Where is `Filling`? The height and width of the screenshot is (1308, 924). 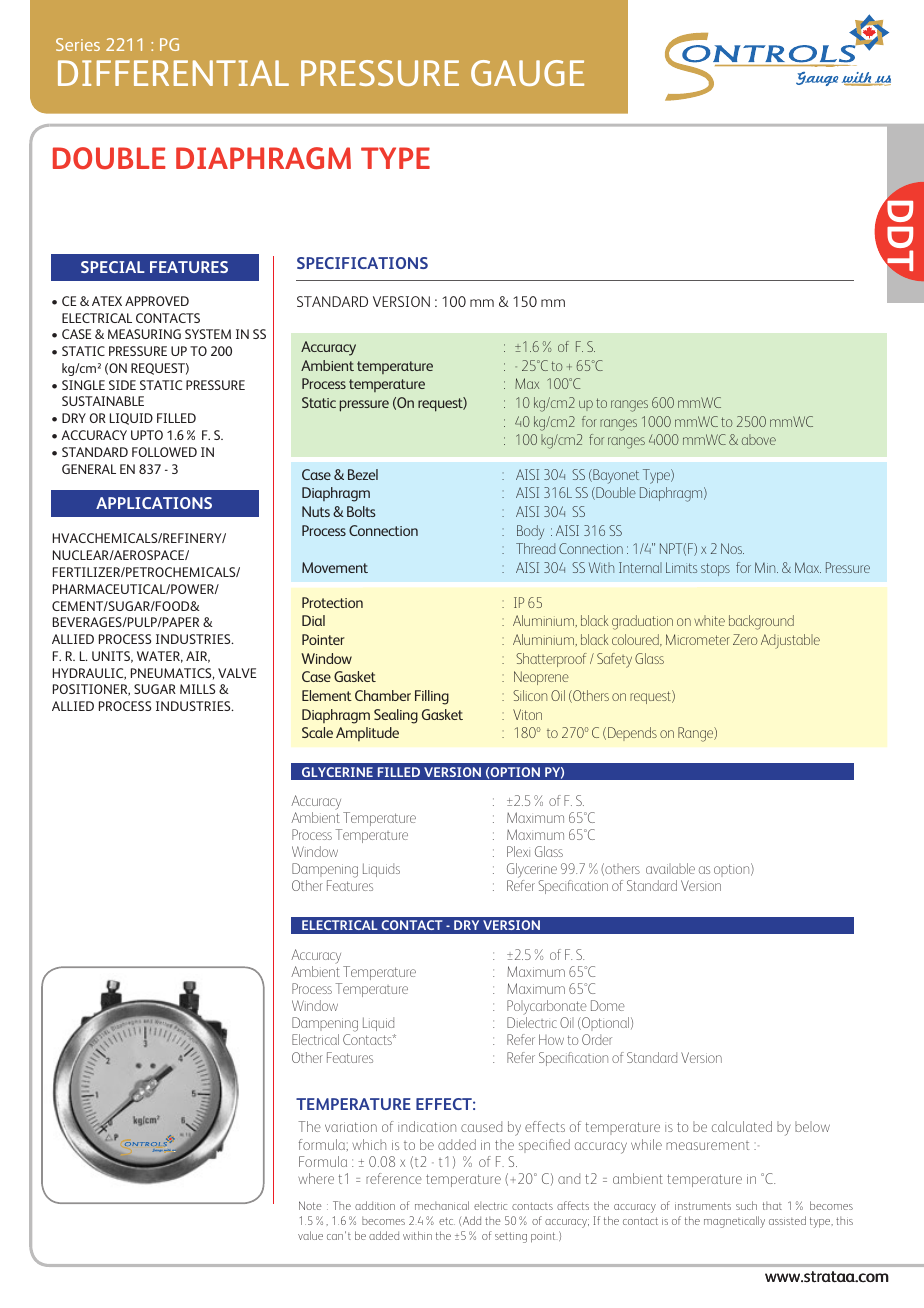
Filling is located at coordinates (432, 697).
